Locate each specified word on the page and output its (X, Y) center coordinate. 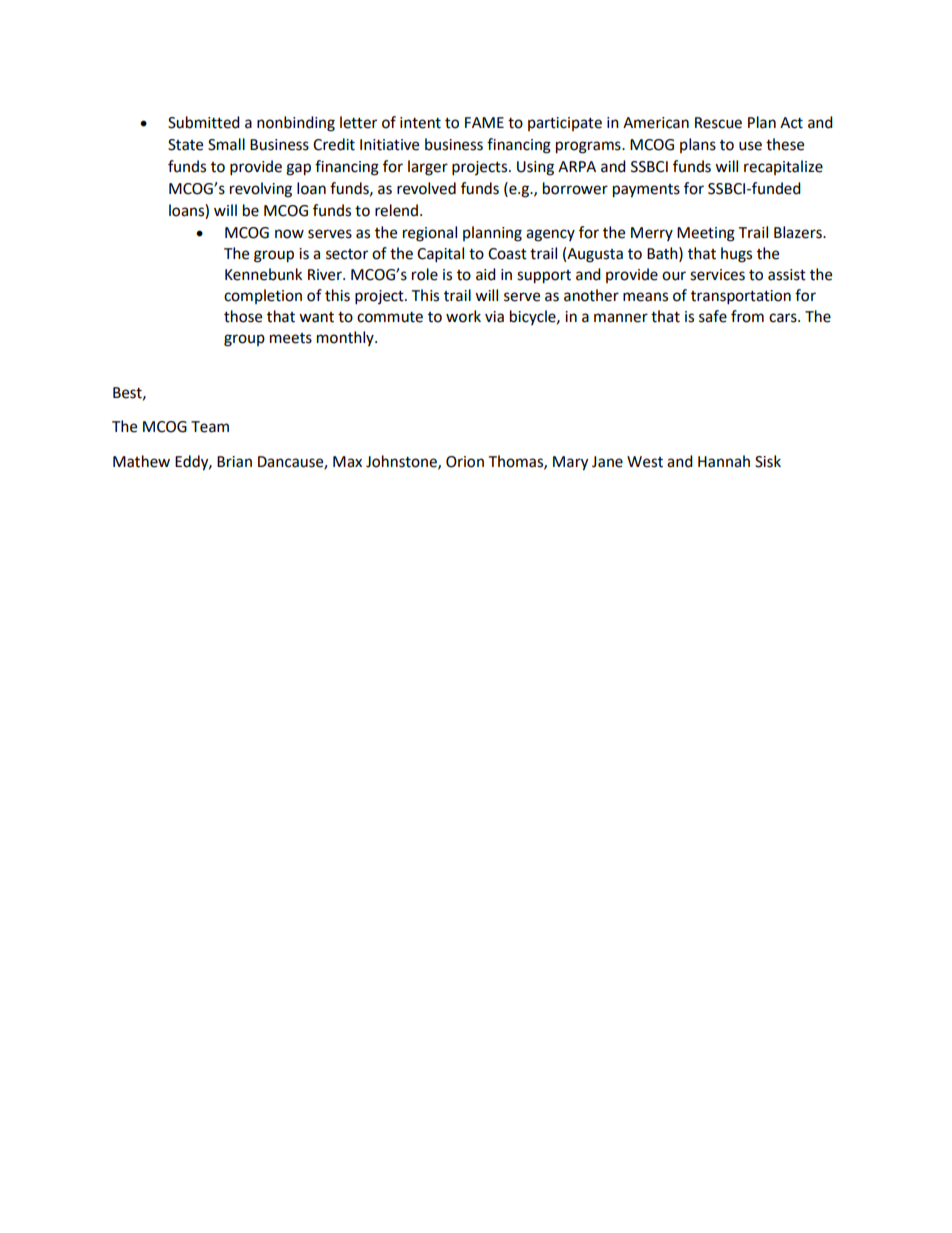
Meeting (706, 234)
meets (291, 338)
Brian (234, 462)
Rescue (718, 123)
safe (713, 316)
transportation (741, 297)
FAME (484, 122)
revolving (261, 190)
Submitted (204, 122)
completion (263, 296)
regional (430, 234)
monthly (346, 338)
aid (486, 274)
